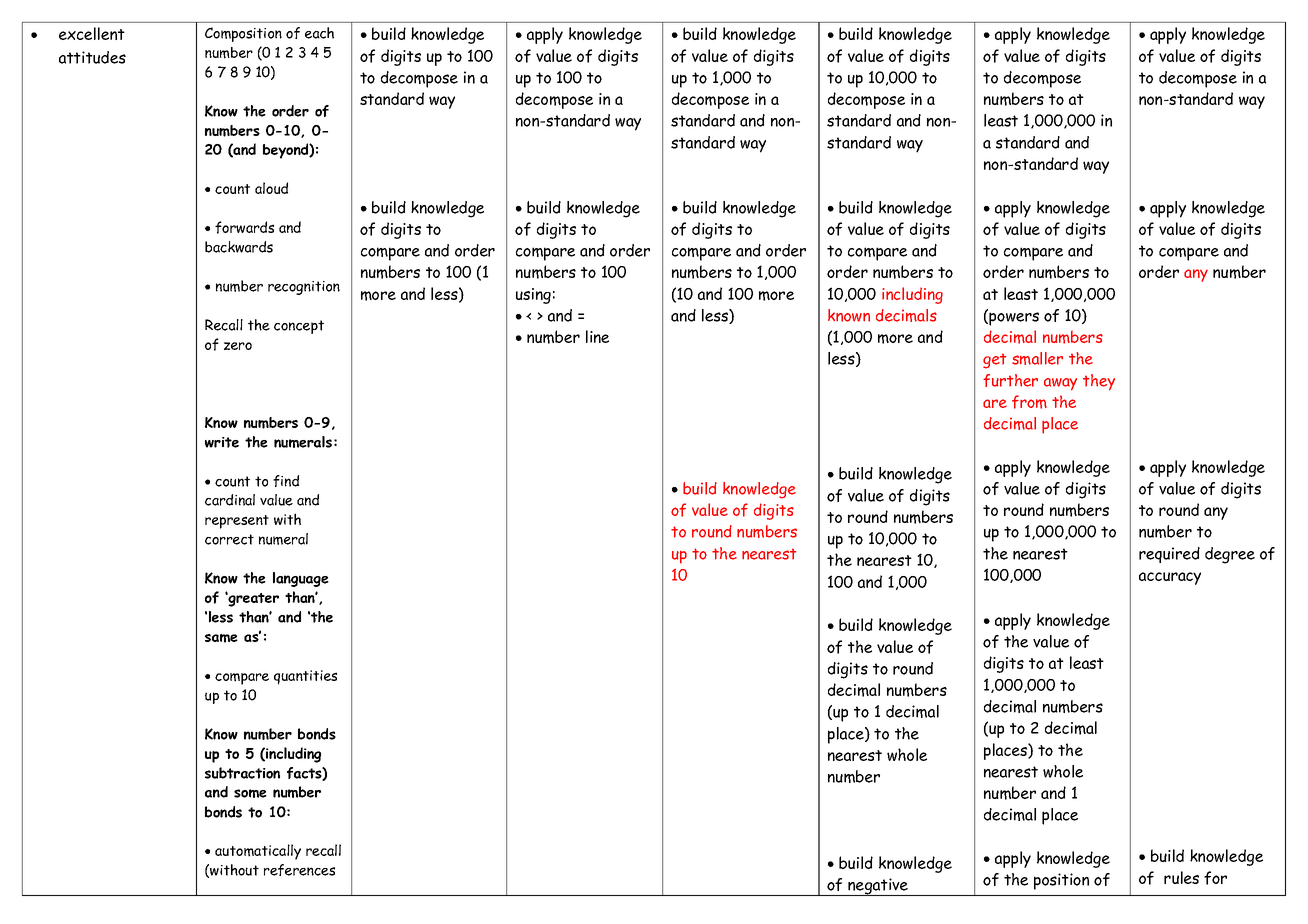 The height and width of the screenshot is (924, 1308). I want to click on same, so click(221, 638).
